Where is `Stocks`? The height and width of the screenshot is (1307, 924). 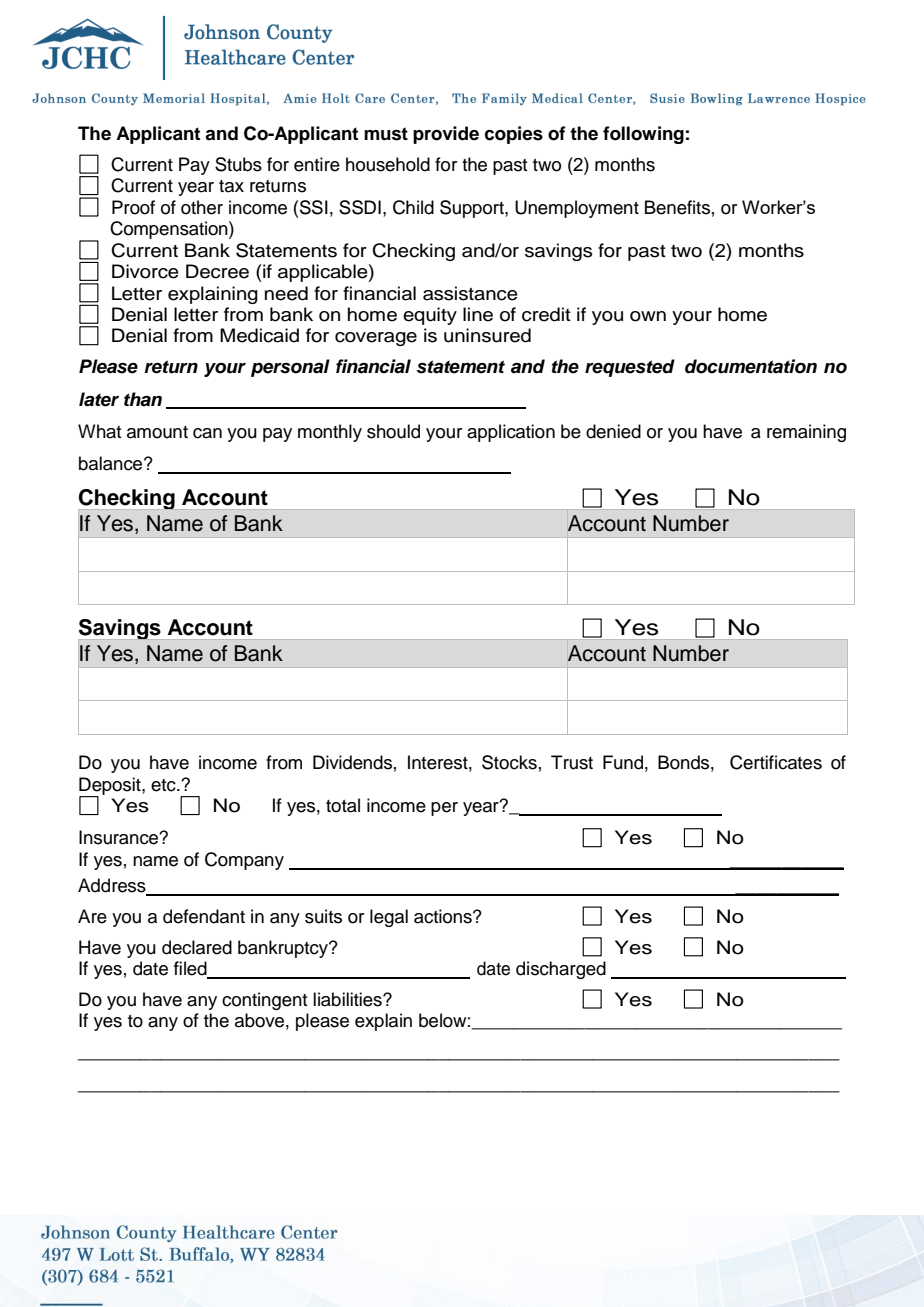 Stocks is located at coordinates (509, 762).
